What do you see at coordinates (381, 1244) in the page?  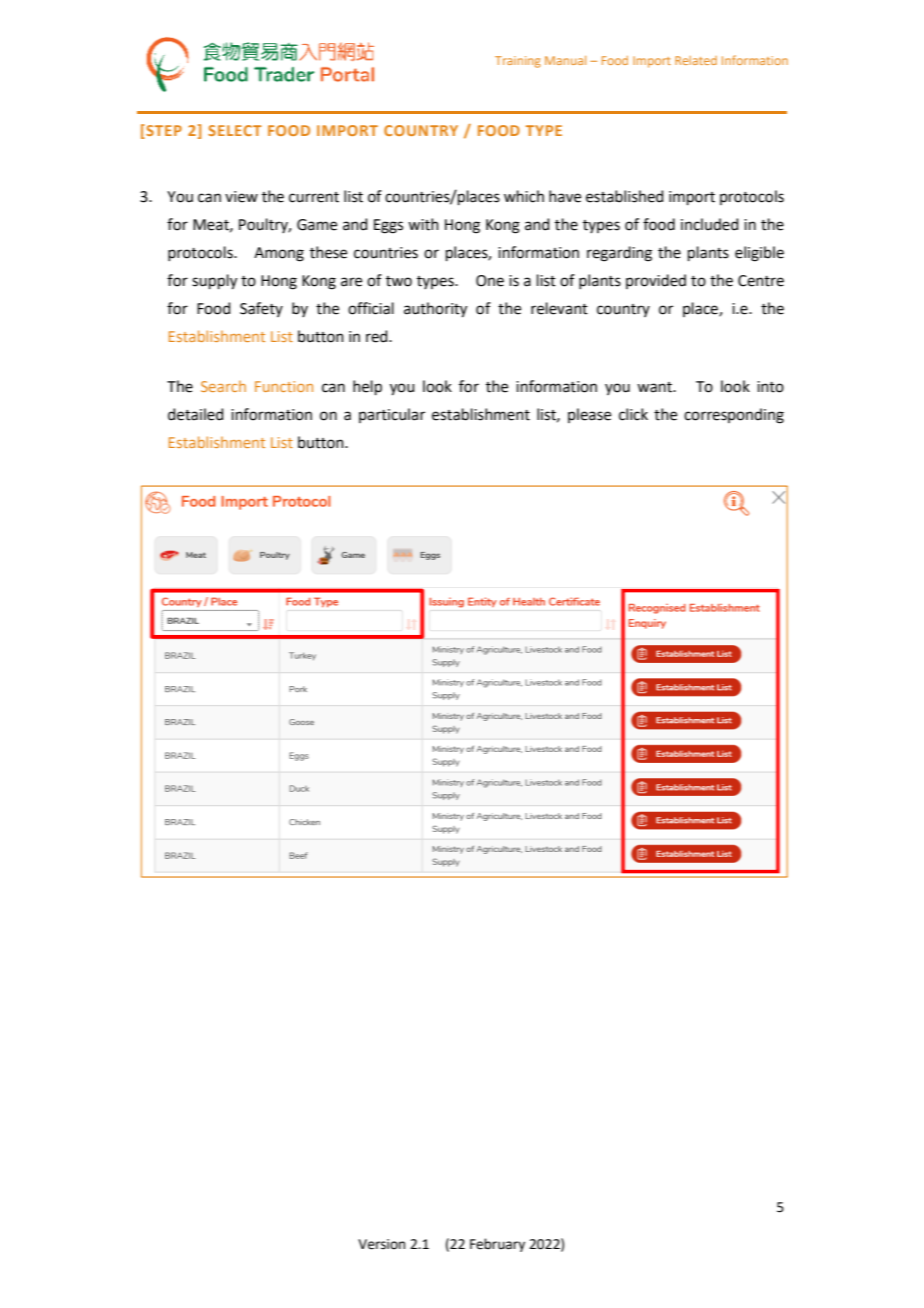 I see `Version` at bounding box center [381, 1244].
